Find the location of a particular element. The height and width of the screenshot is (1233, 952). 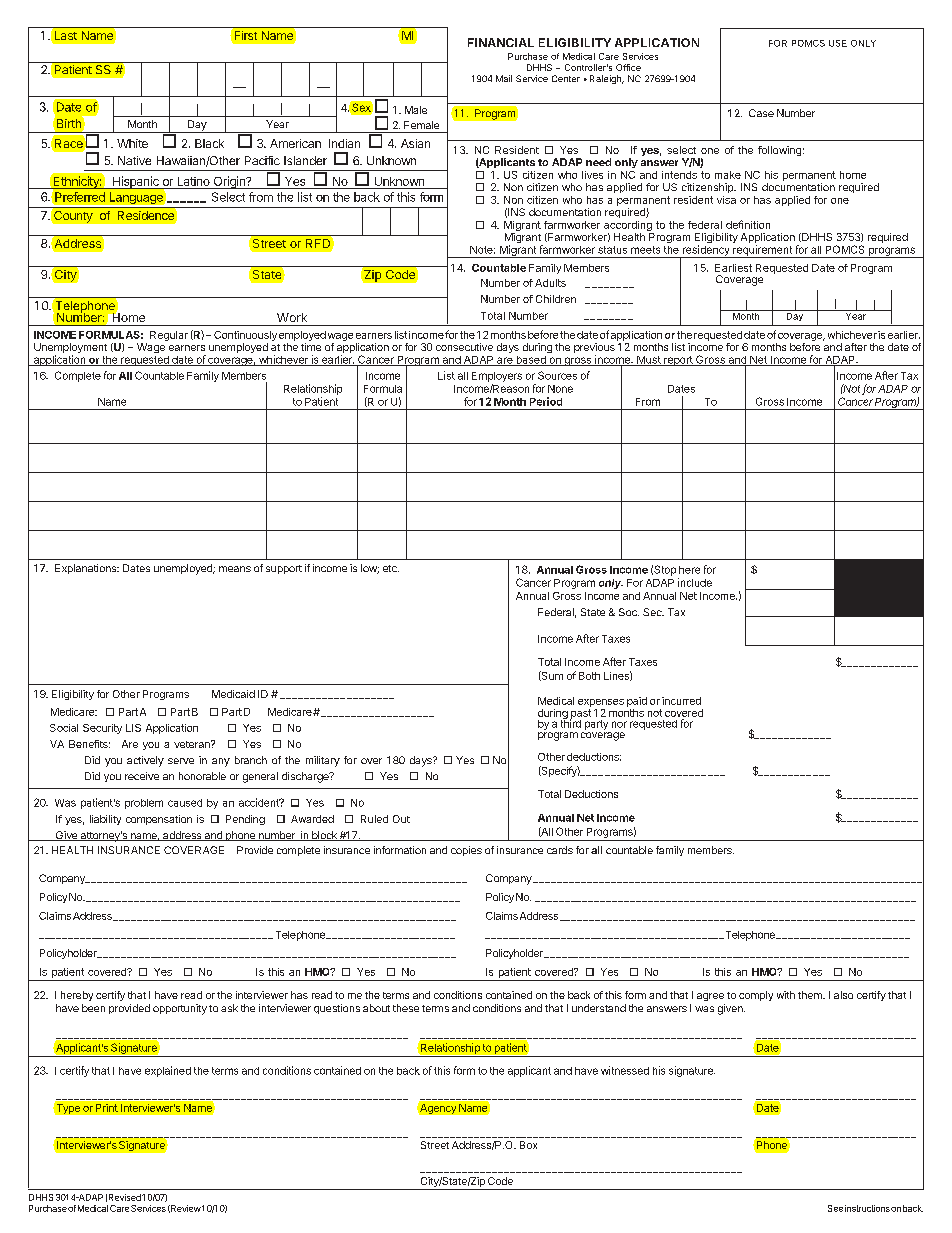

Box is located at coordinates (528, 1145).
